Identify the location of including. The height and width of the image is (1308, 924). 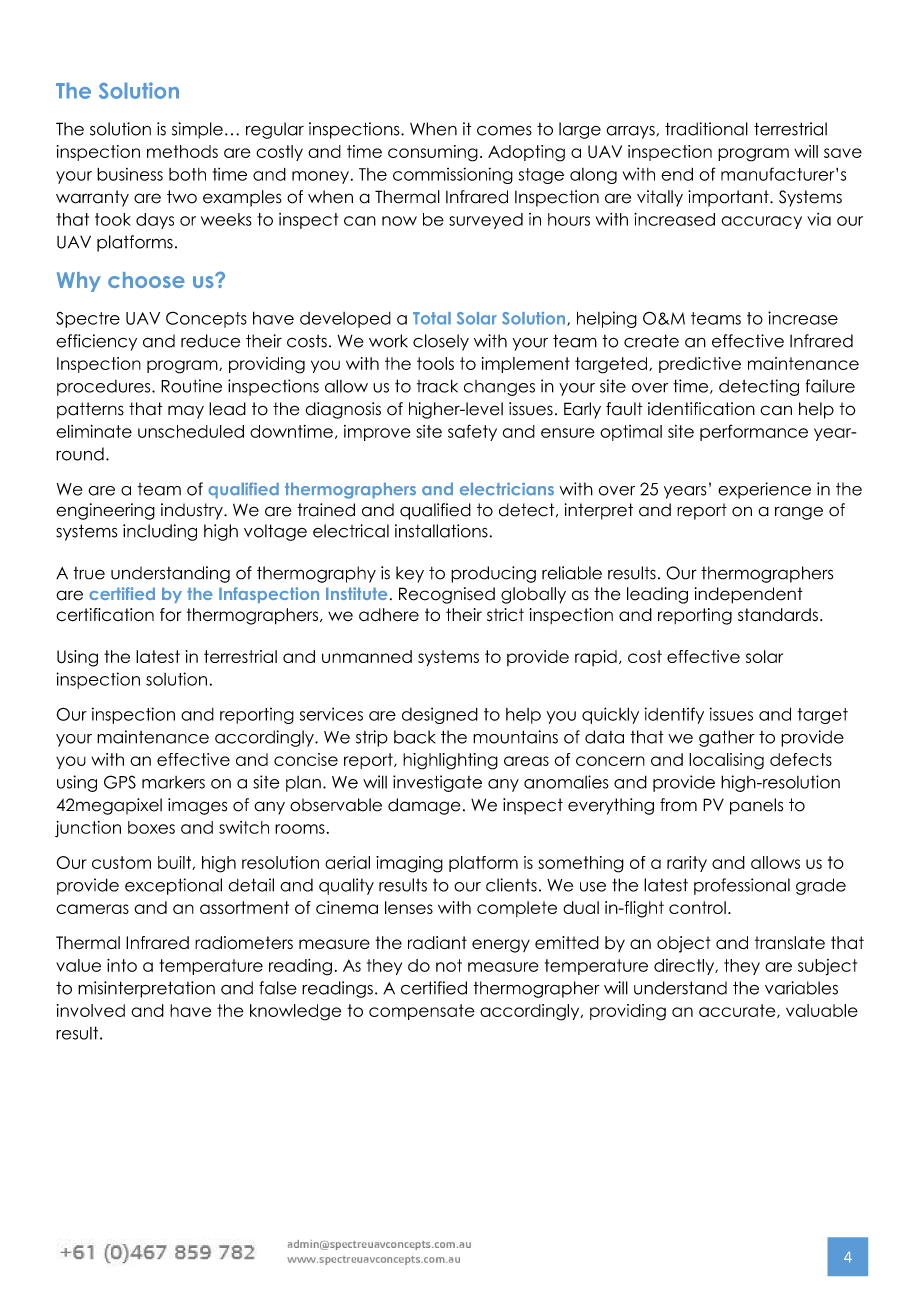
(160, 532).
